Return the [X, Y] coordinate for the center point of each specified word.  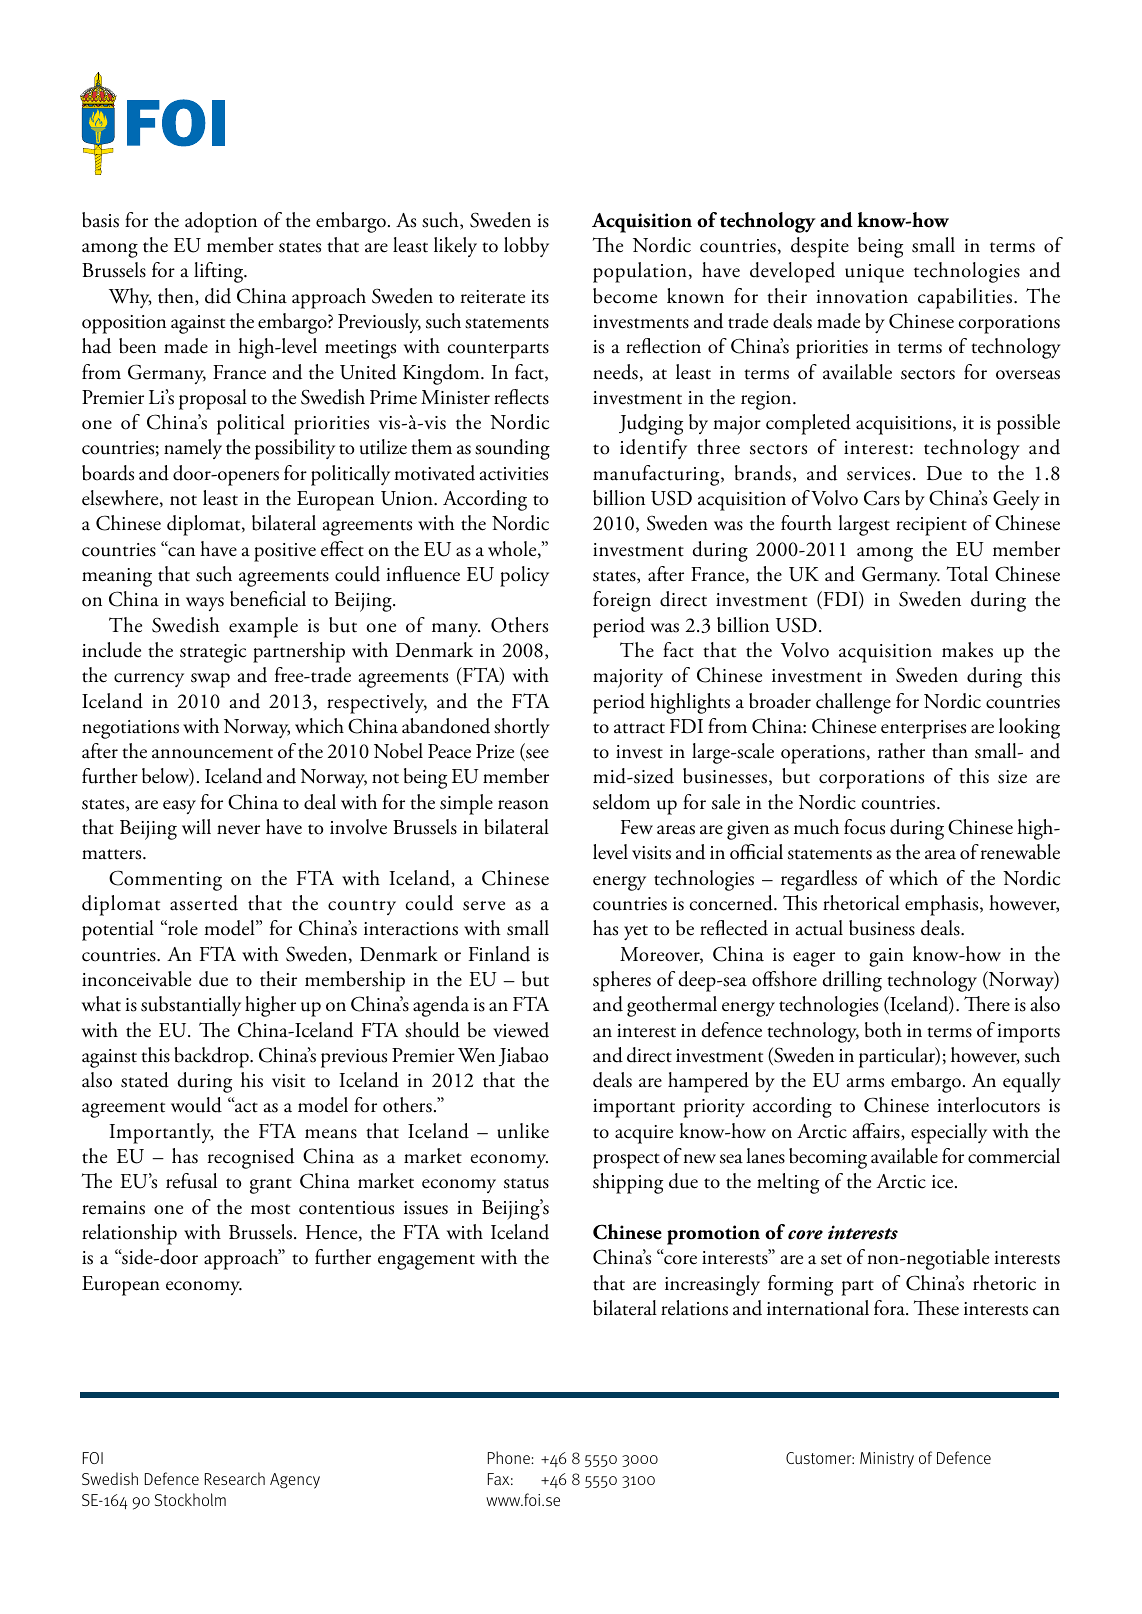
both [883, 1030]
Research [235, 1478]
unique [874, 273]
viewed [521, 1030]
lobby [526, 247]
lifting [220, 272]
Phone [510, 1457]
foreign [622, 601]
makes [967, 650]
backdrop [212, 1057]
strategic [213, 653]
